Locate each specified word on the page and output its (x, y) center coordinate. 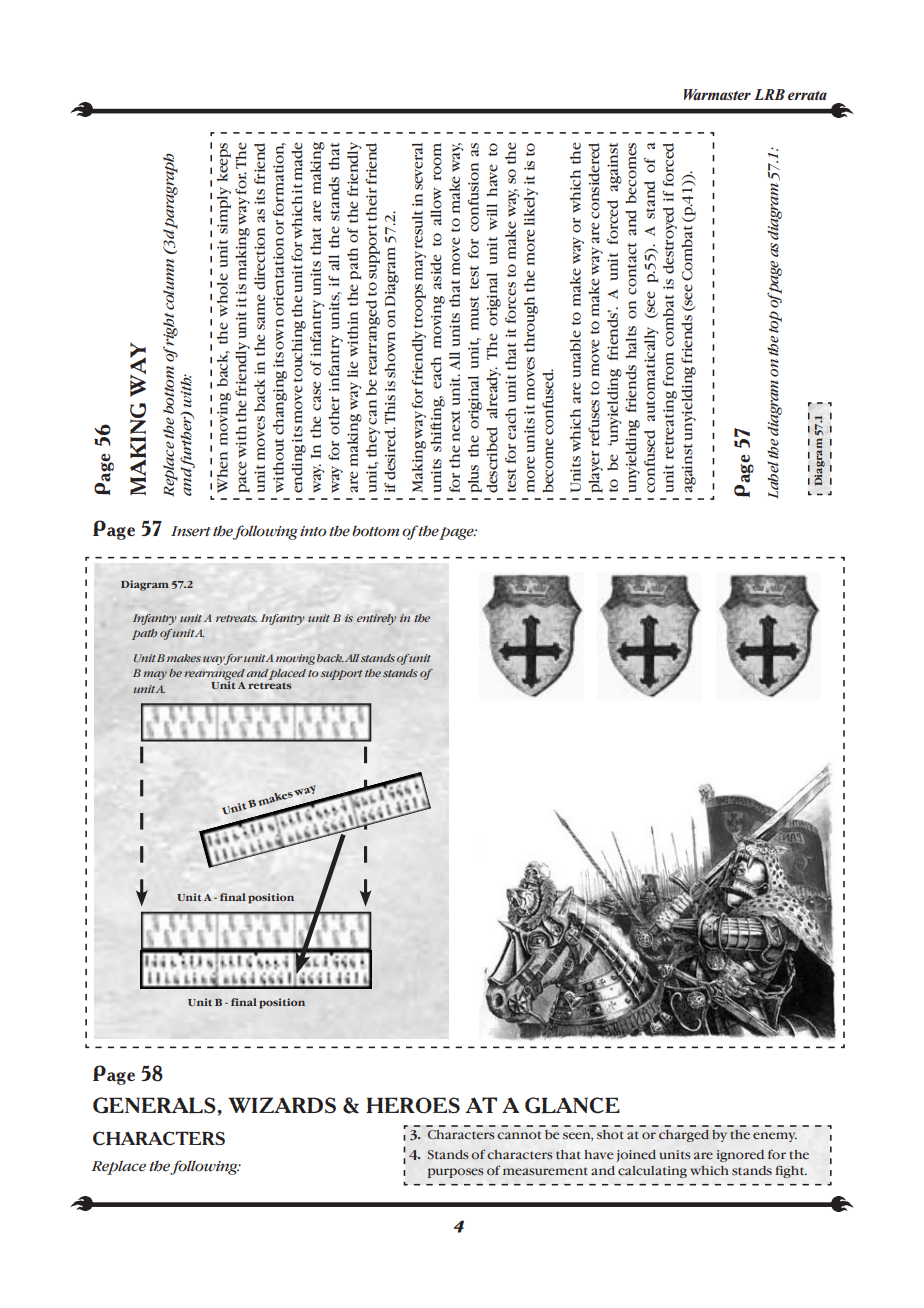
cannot (519, 1135)
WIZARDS (282, 1105)
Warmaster (717, 94)
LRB (769, 94)
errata (807, 95)
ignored (740, 1156)
